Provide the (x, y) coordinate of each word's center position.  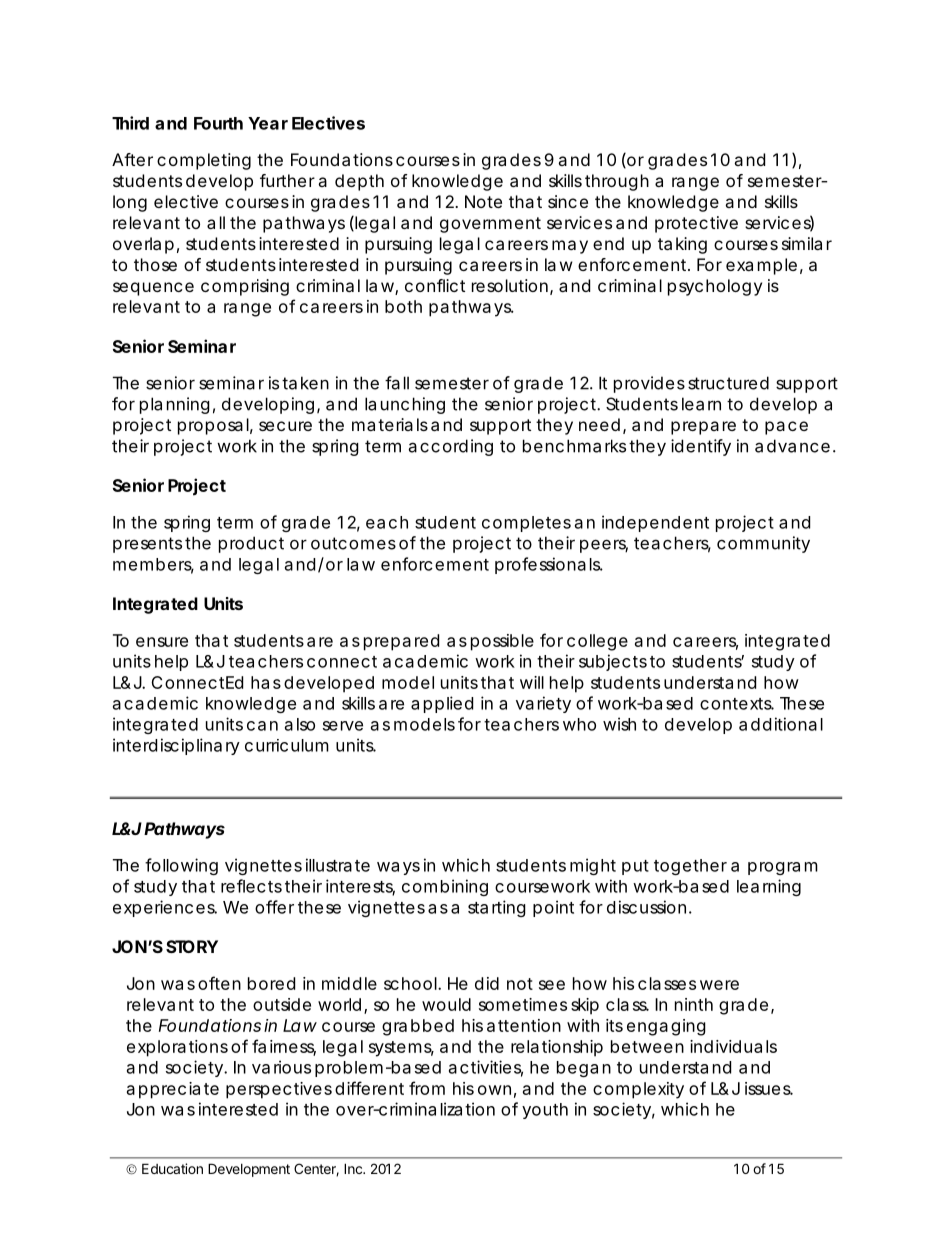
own (494, 1090)
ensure (162, 642)
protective (696, 224)
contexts (737, 704)
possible (502, 642)
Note (483, 201)
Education (172, 1168)
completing (204, 161)
